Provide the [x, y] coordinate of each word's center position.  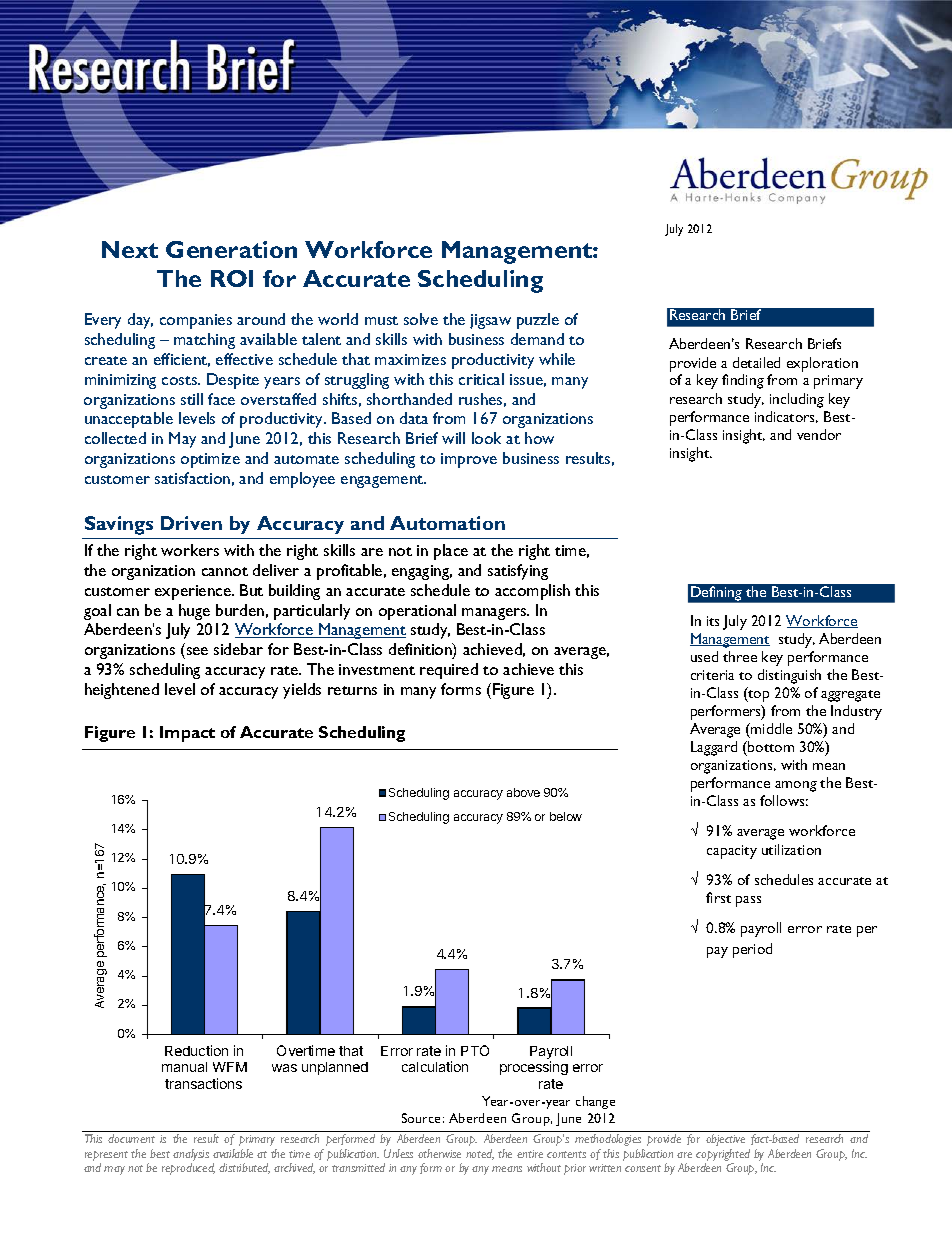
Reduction [196, 1050]
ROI [232, 278]
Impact [187, 734]
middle [770, 728]
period [752, 950]
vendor [819, 434]
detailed [756, 362]
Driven [191, 523]
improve [469, 460]
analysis [191, 1156]
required [449, 671]
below [566, 816]
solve [421, 319]
